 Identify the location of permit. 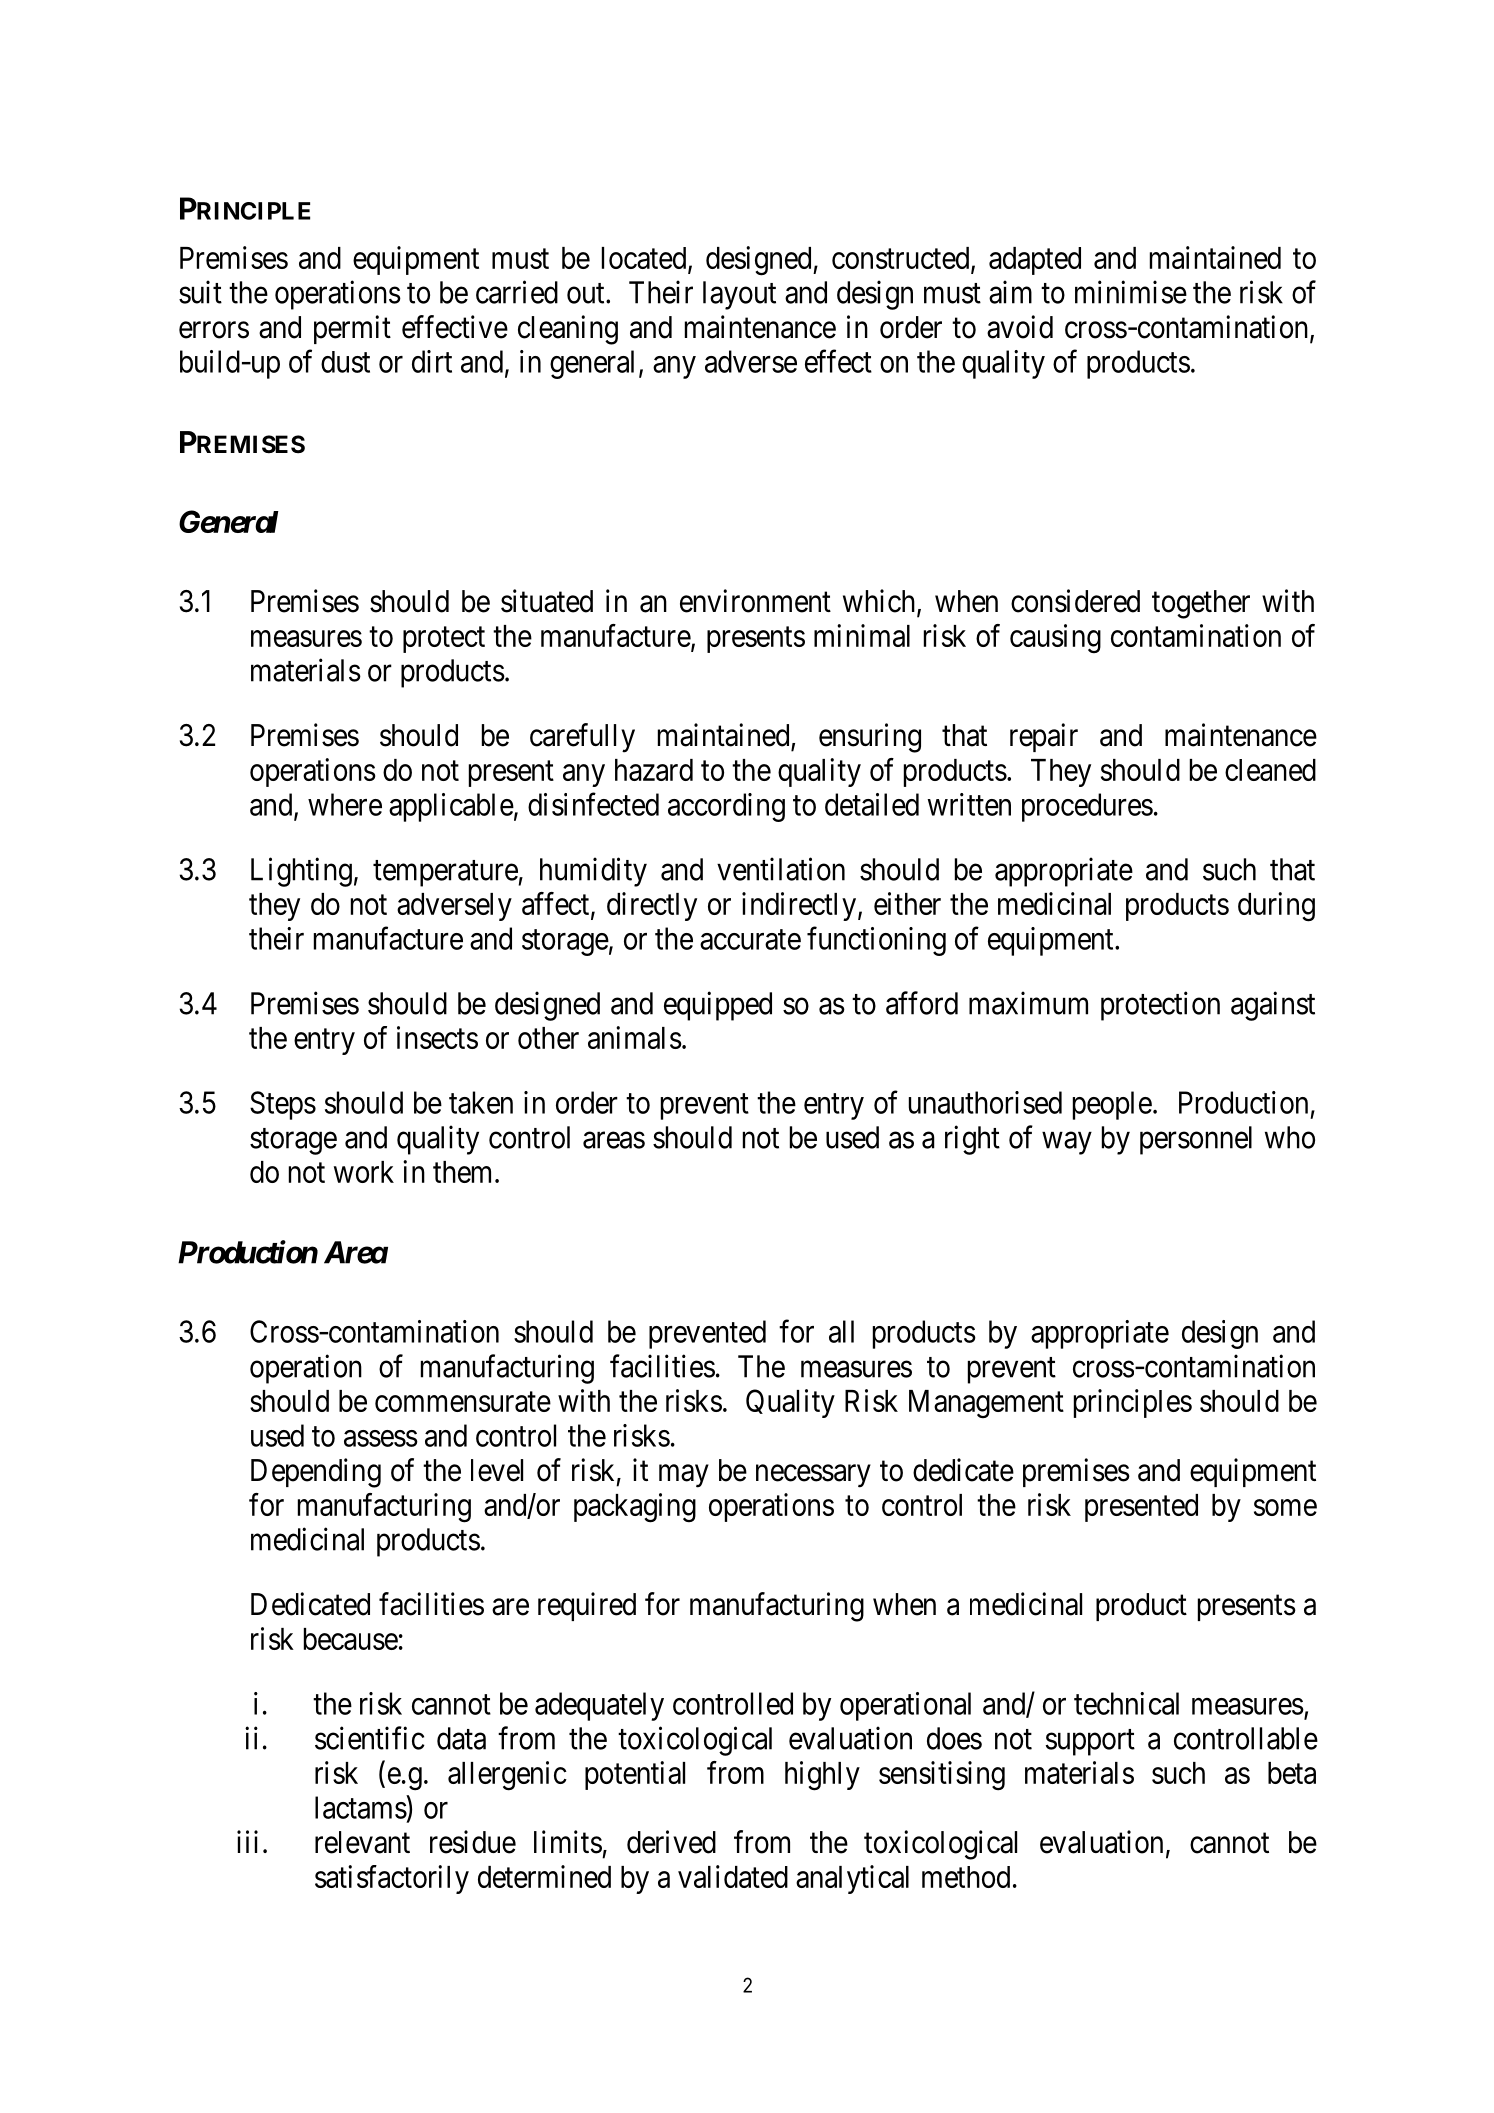
(352, 329).
